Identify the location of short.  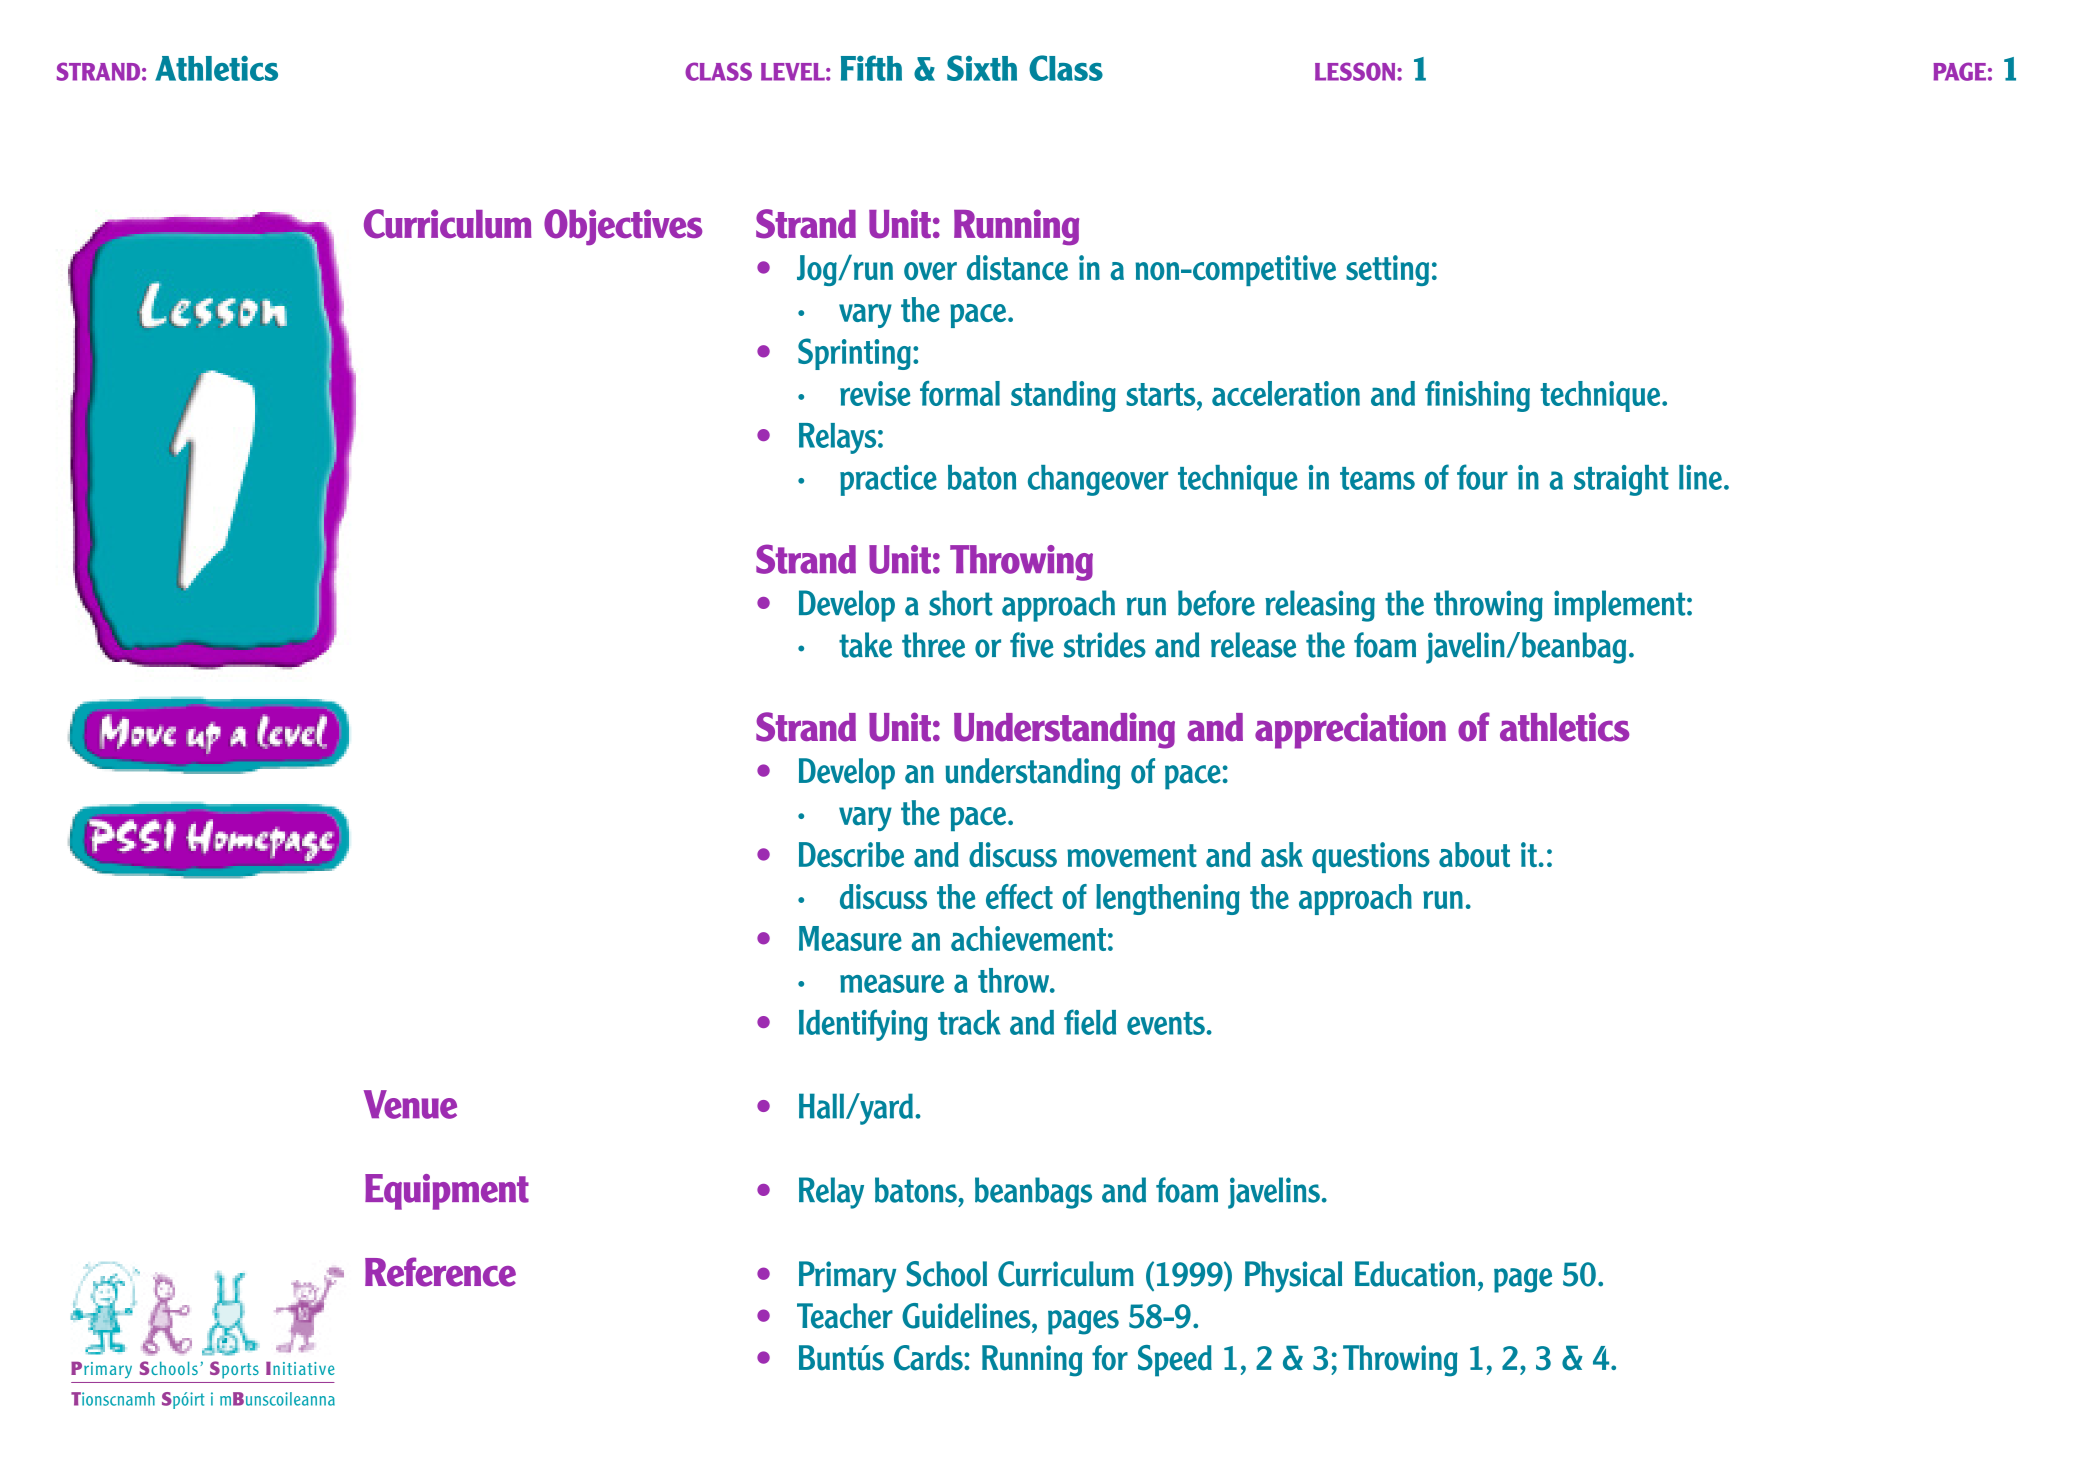
(961, 603).
